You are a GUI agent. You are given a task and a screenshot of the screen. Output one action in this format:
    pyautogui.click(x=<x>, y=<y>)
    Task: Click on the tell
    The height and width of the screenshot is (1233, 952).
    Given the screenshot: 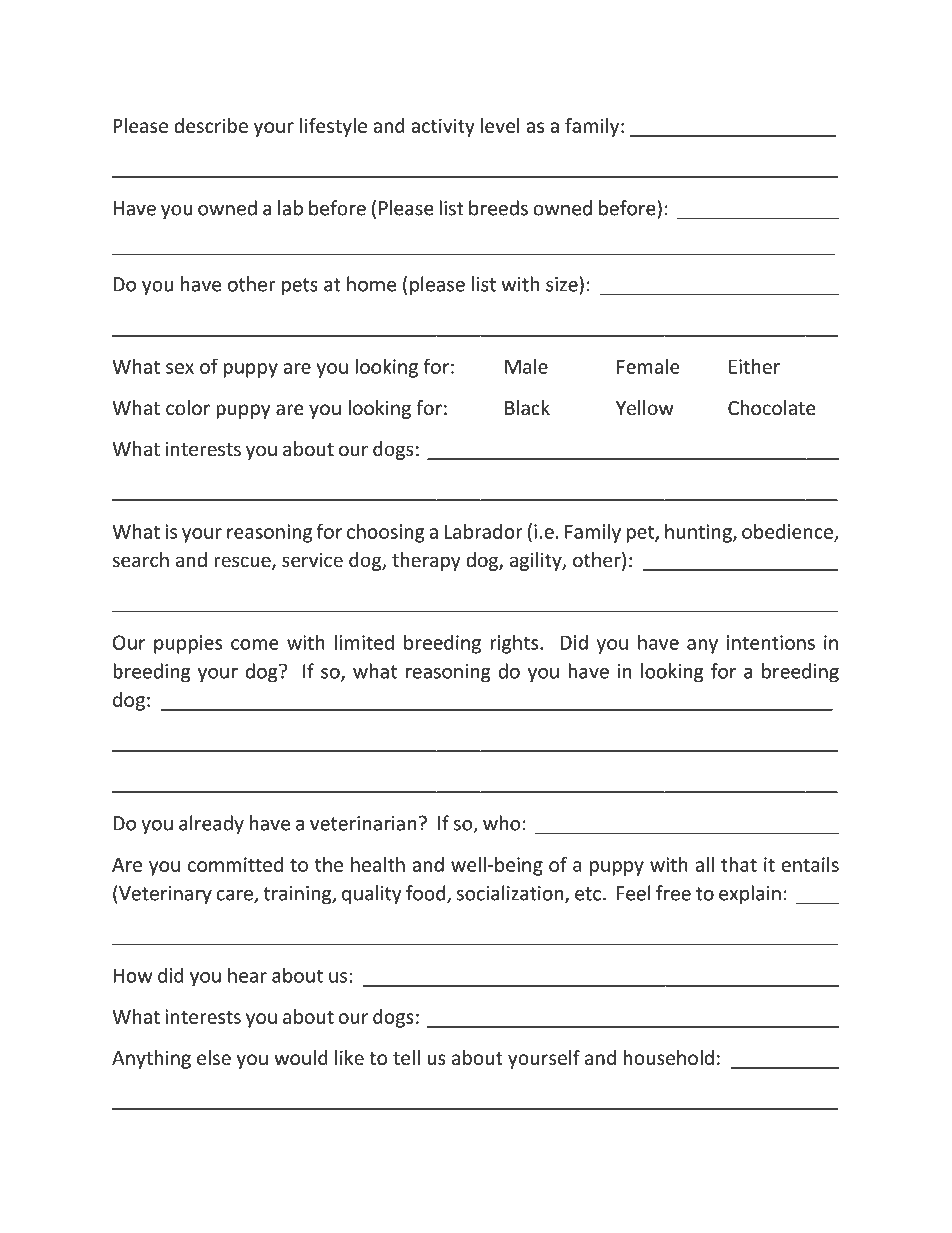 What is the action you would take?
    pyautogui.click(x=406, y=1057)
